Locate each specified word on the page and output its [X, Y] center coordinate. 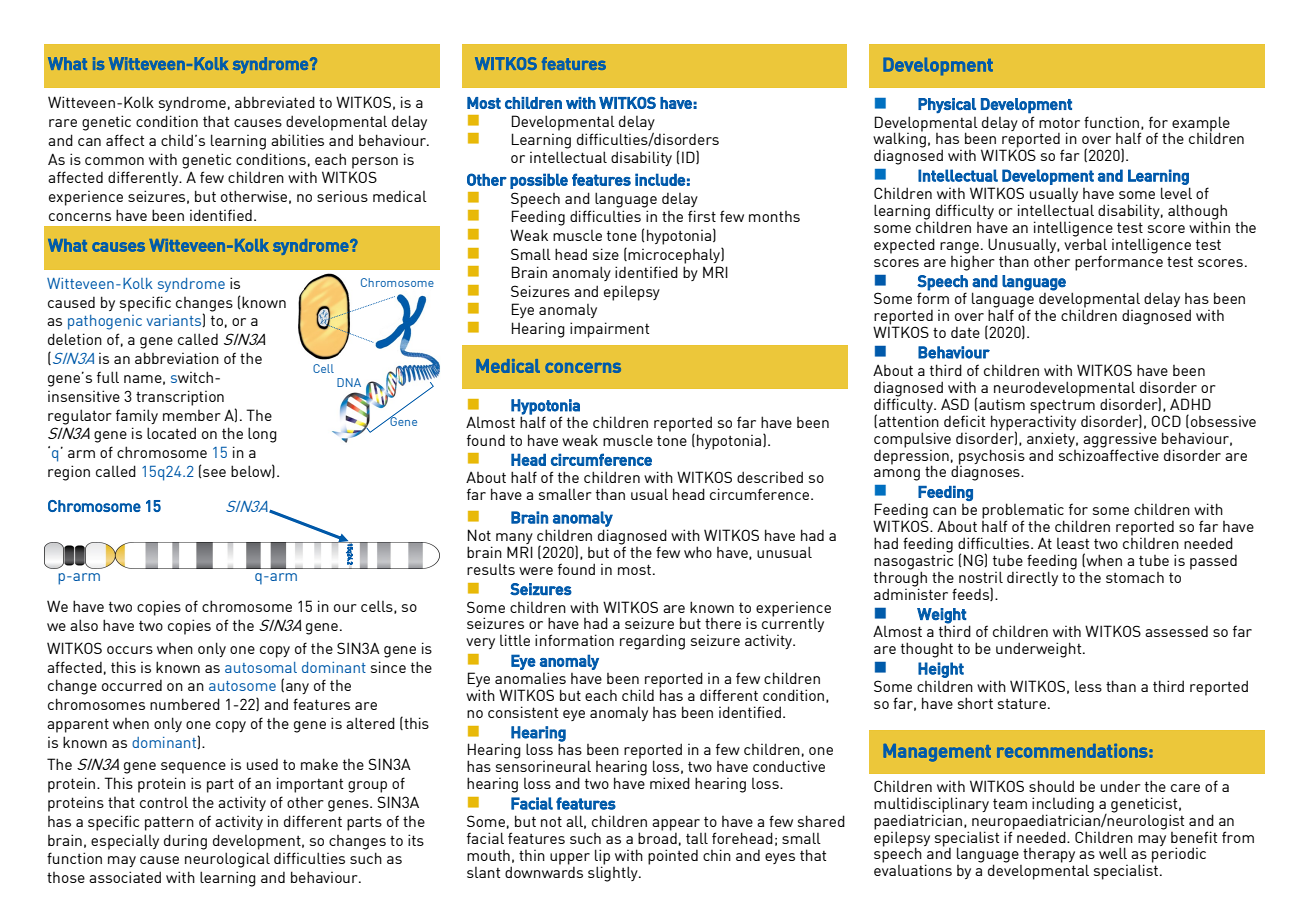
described [770, 477]
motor [1059, 122]
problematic [1023, 512]
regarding [652, 642]
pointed [673, 857]
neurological [227, 860]
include [660, 179]
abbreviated [275, 102]
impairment [609, 330]
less [1088, 686]
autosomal [261, 667]
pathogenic [105, 322]
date [965, 332]
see [213, 473]
